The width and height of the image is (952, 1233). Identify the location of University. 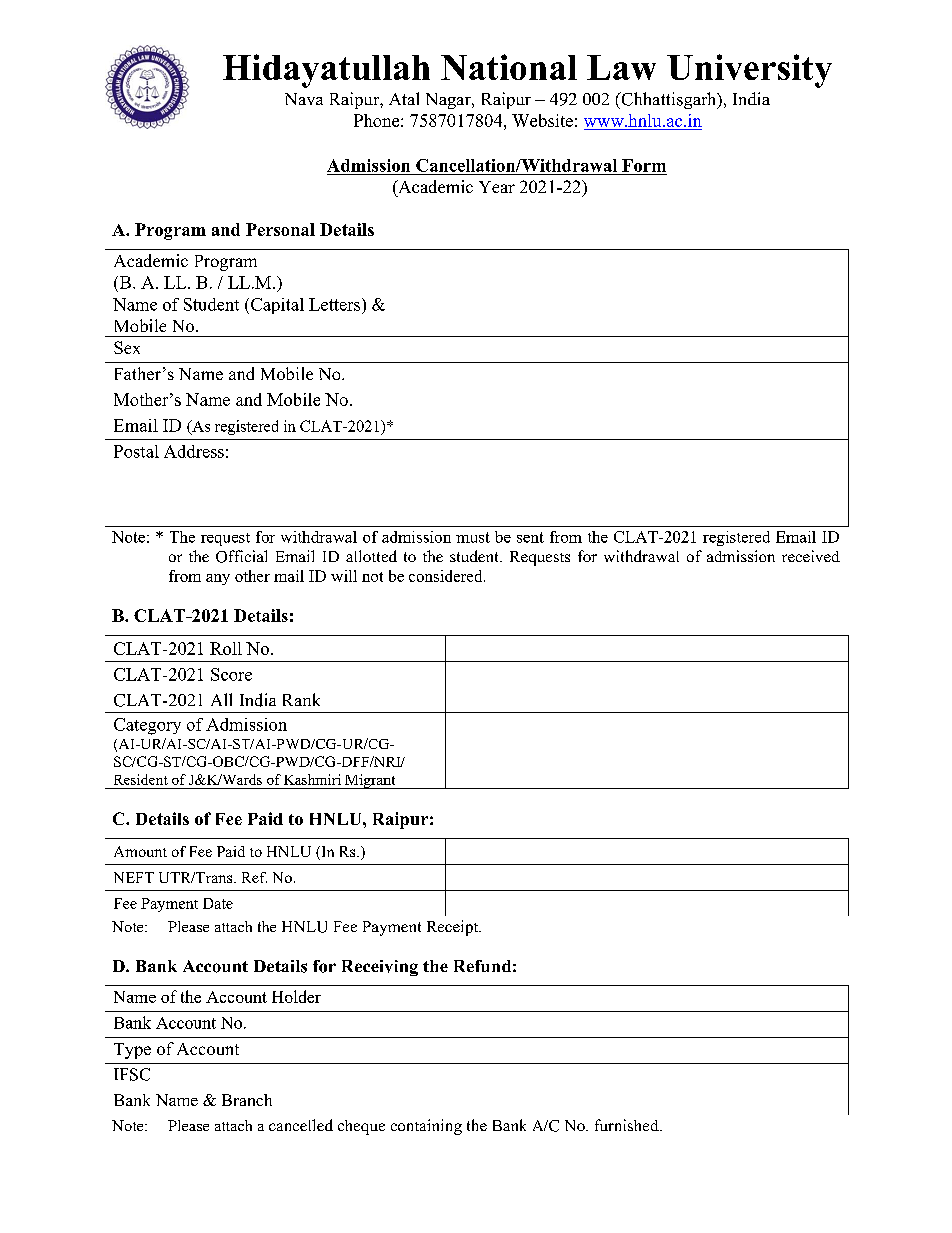
(749, 71).
